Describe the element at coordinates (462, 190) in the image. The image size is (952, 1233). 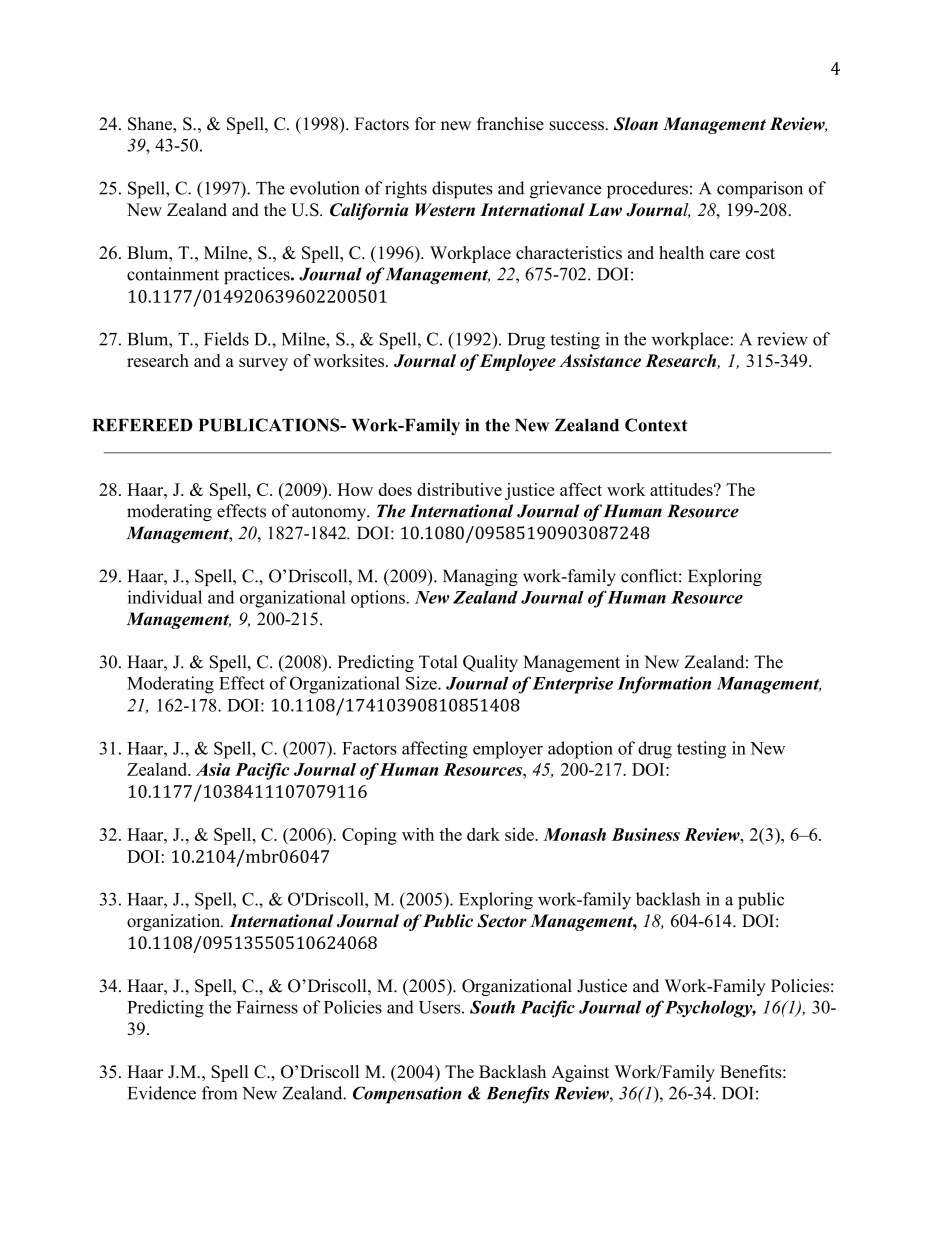
I see `disputes` at that location.
